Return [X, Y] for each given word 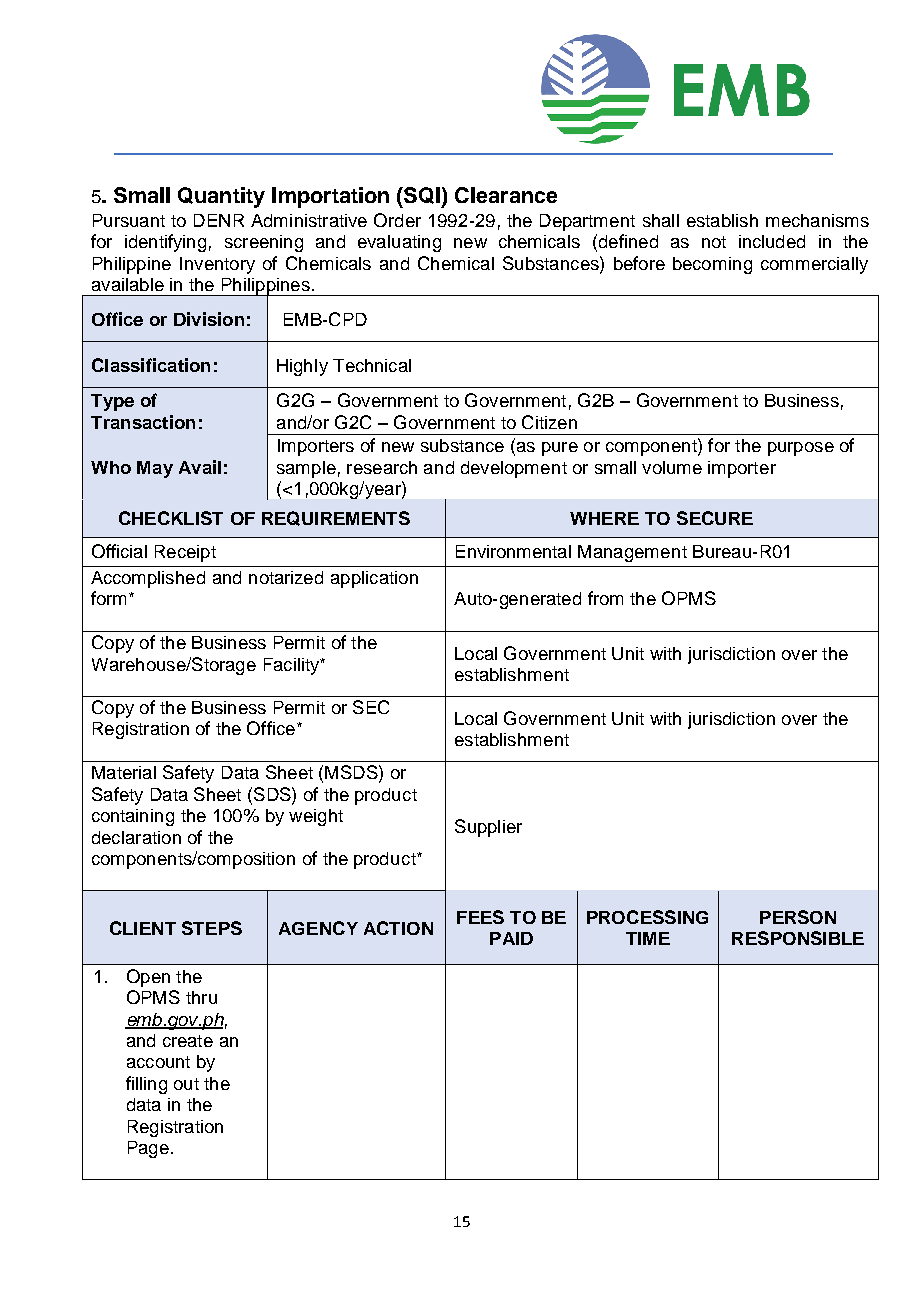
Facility [293, 666]
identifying [165, 243]
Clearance [506, 195]
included [772, 241]
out [186, 1084]
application [374, 579]
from [605, 598]
